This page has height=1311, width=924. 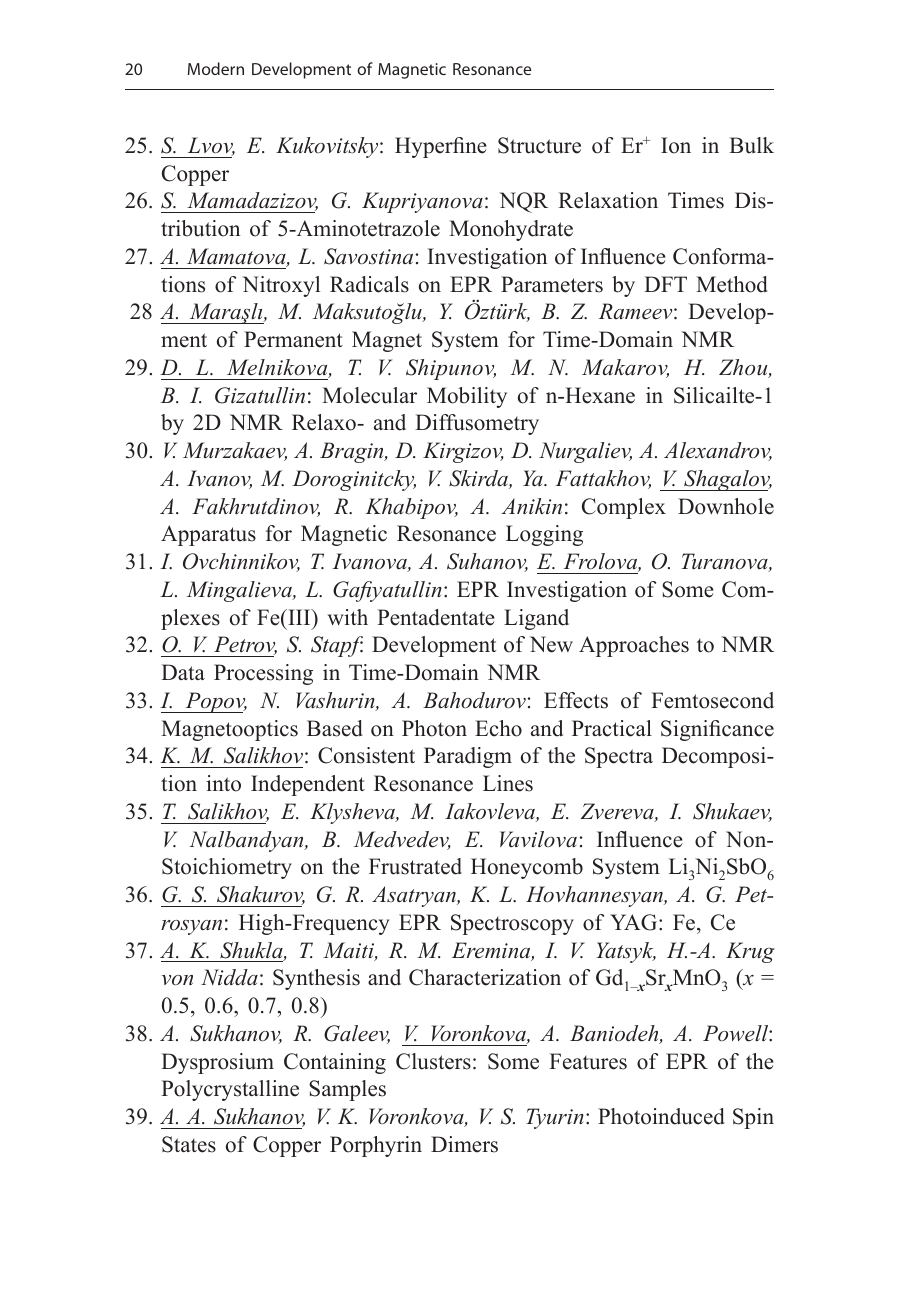 What do you see at coordinates (230, 1090) in the page?
I see `Polycrystalline` at bounding box center [230, 1090].
